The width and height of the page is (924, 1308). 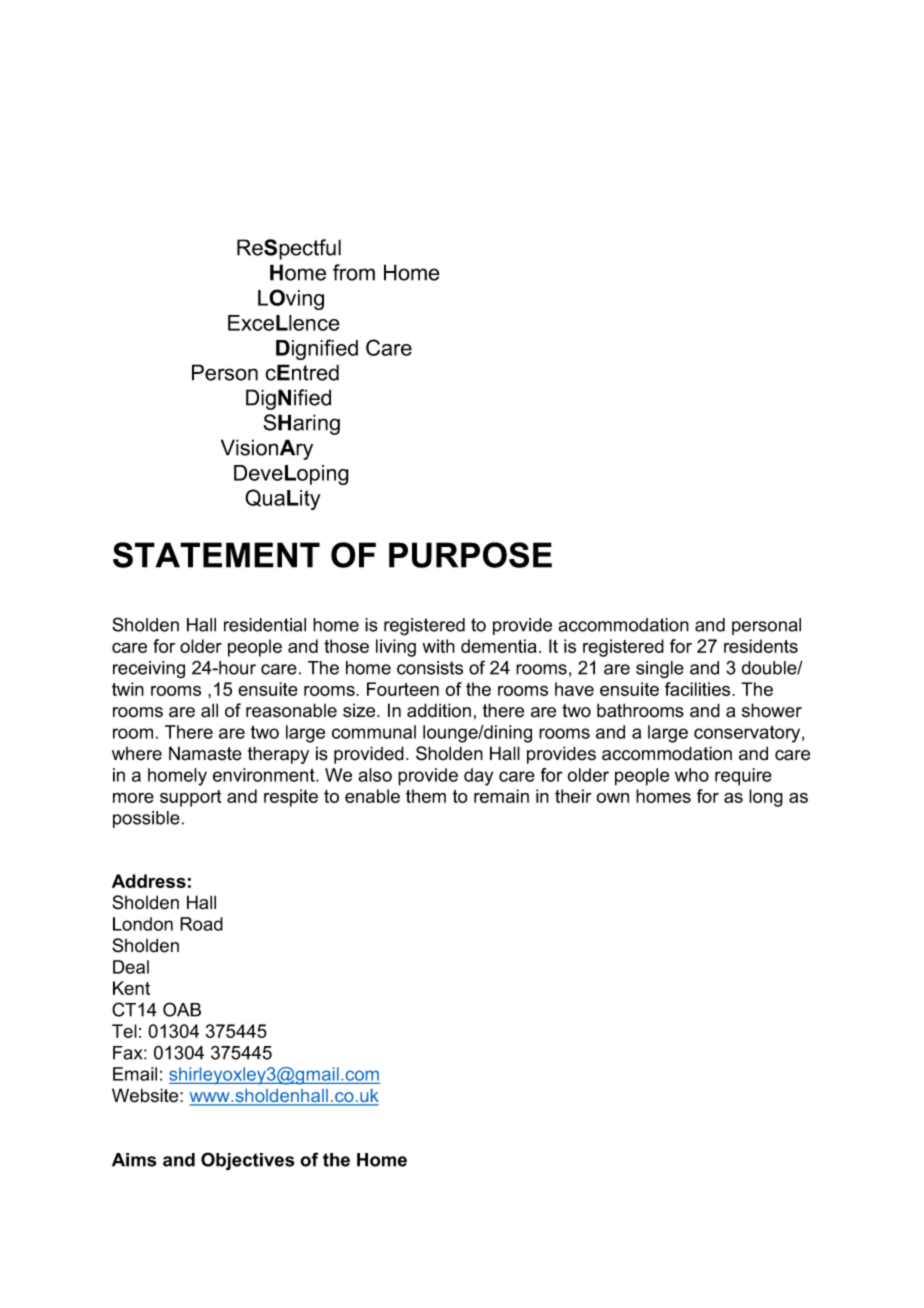 I want to click on residents, so click(x=761, y=646).
